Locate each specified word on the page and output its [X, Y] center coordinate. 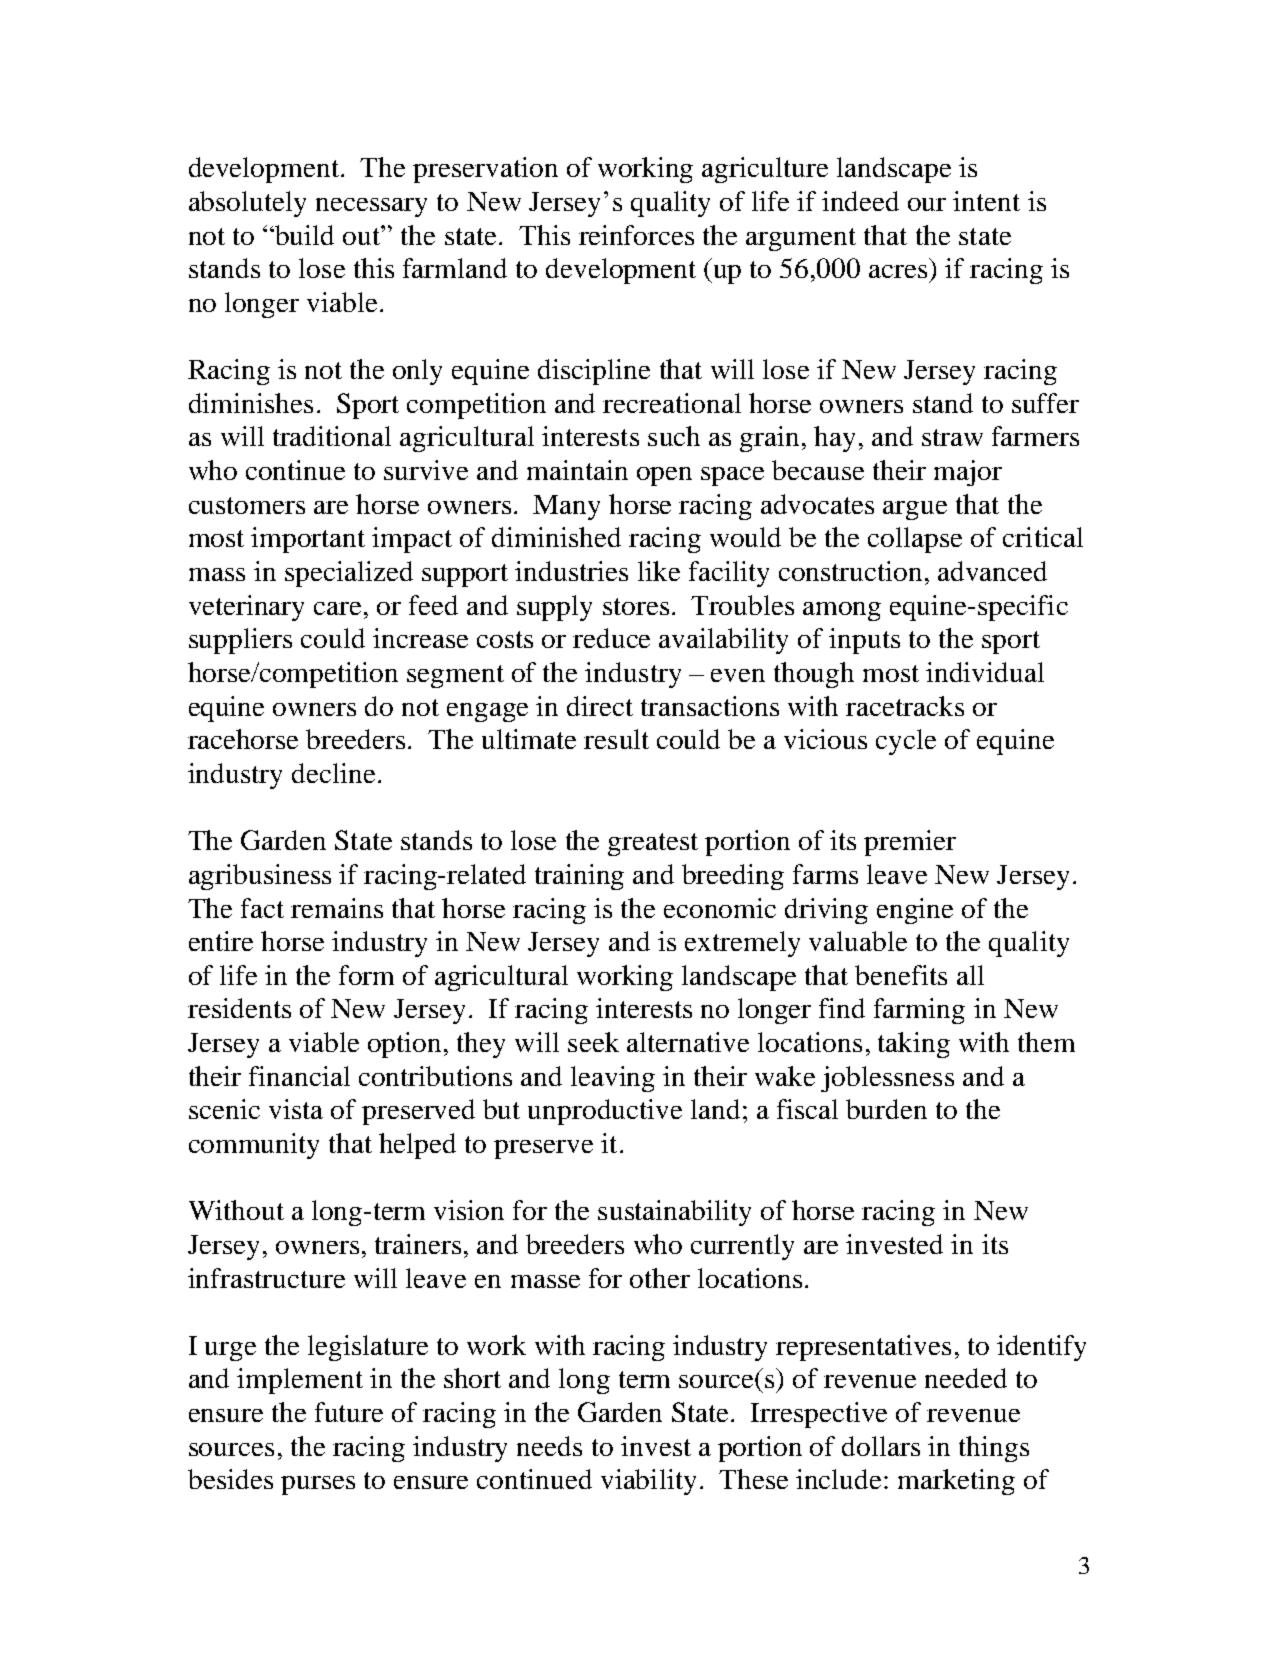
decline [333, 773]
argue [915, 510]
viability [648, 1482]
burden [886, 1109]
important [308, 540]
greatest [653, 844]
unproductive [605, 1112]
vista [296, 1109]
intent [986, 201]
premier [910, 843]
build [303, 235]
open [664, 476]
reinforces [636, 235]
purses [318, 1485]
